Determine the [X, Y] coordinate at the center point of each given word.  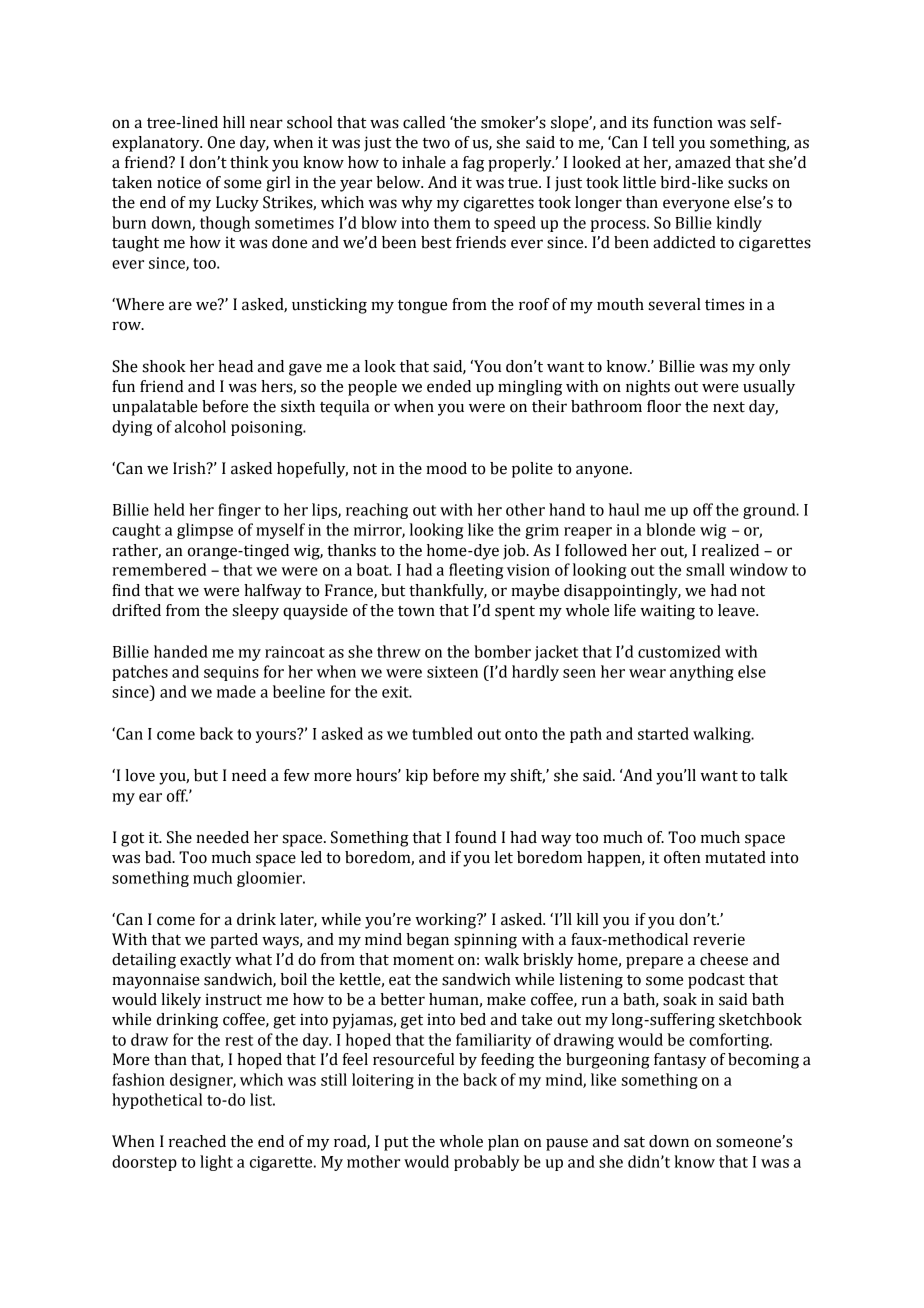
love [140, 775]
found [476, 837]
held [169, 509]
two [436, 143]
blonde [670, 529]
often [682, 857]
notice [179, 182]
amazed [703, 162]
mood [446, 468]
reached [197, 1141]
